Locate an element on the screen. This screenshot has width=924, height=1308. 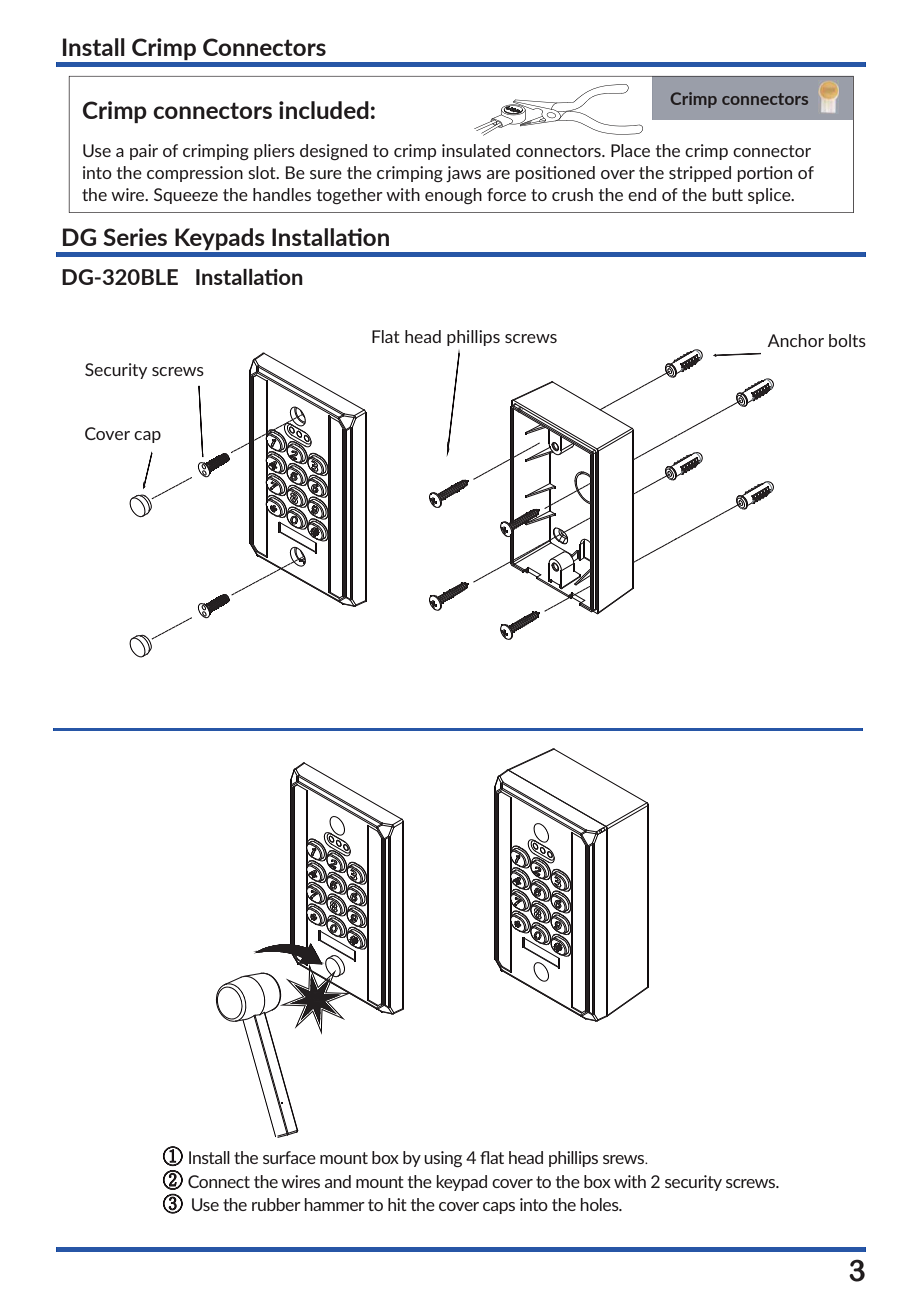
Series is located at coordinates (135, 237).
